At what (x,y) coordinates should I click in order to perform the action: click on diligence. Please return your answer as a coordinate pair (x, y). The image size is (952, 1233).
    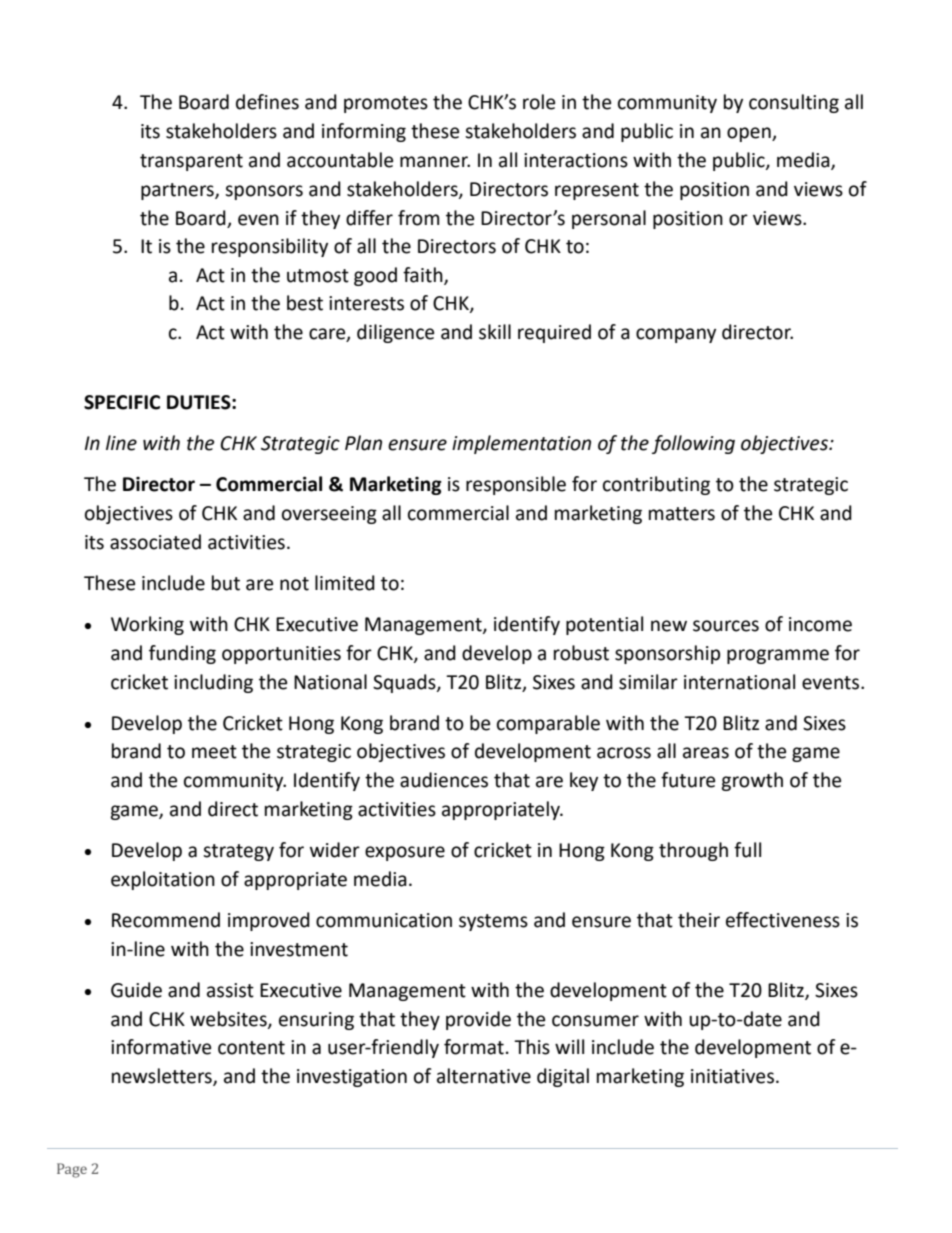
    Looking at the image, I should click on (395, 333).
